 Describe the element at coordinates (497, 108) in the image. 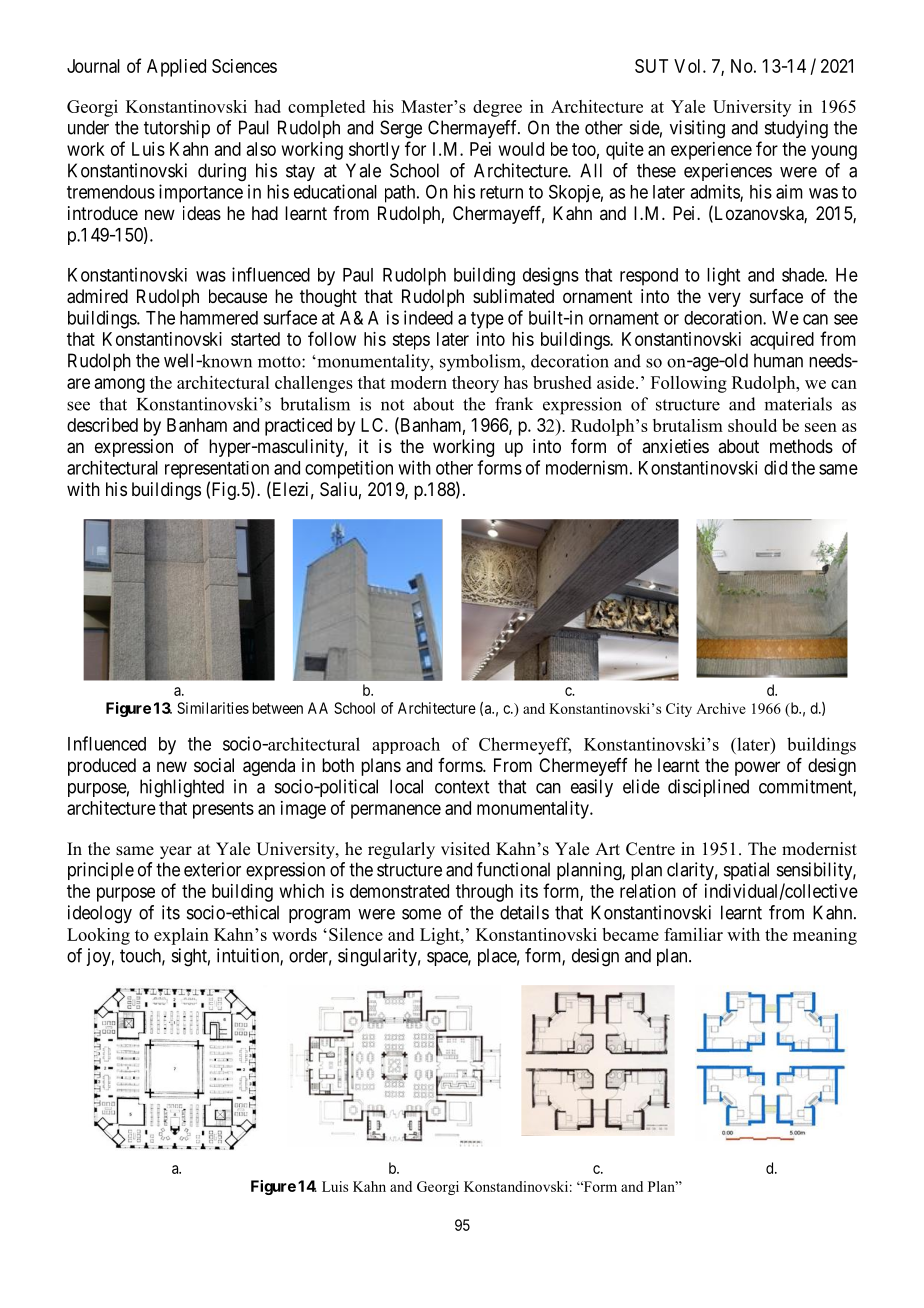

I see `degree` at that location.
